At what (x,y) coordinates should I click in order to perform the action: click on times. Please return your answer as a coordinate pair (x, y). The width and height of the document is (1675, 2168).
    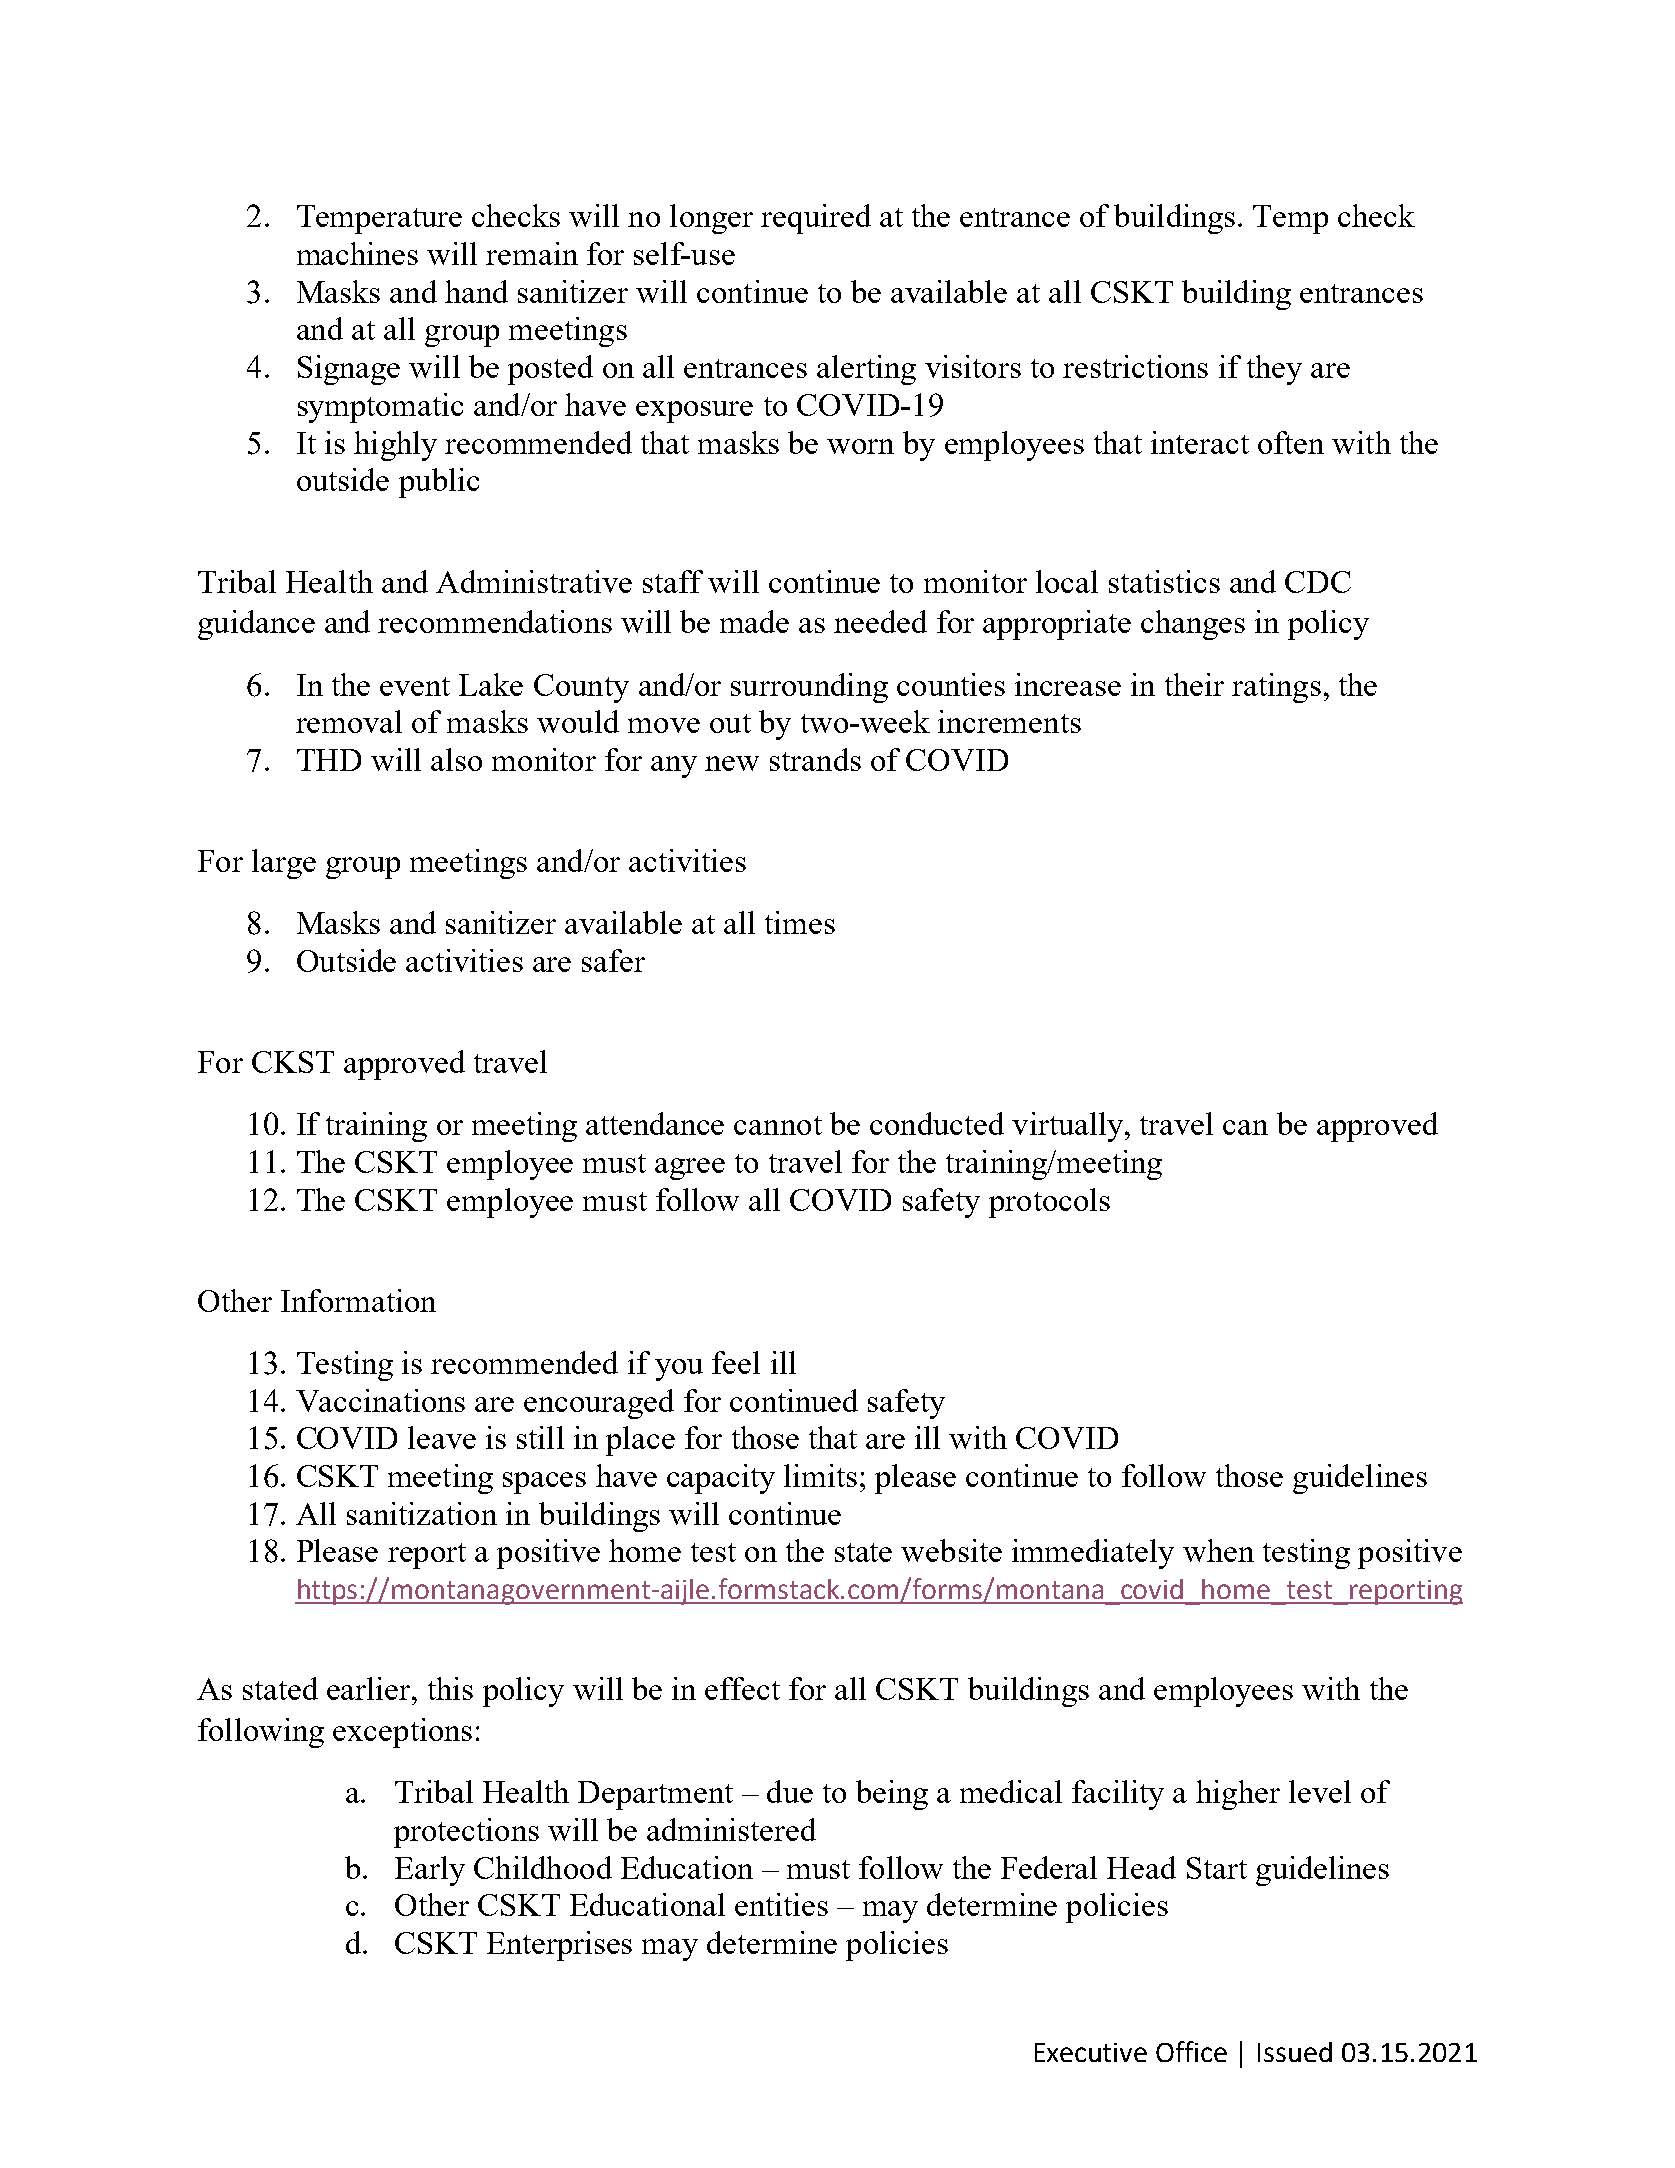
    Looking at the image, I should click on (800, 922).
